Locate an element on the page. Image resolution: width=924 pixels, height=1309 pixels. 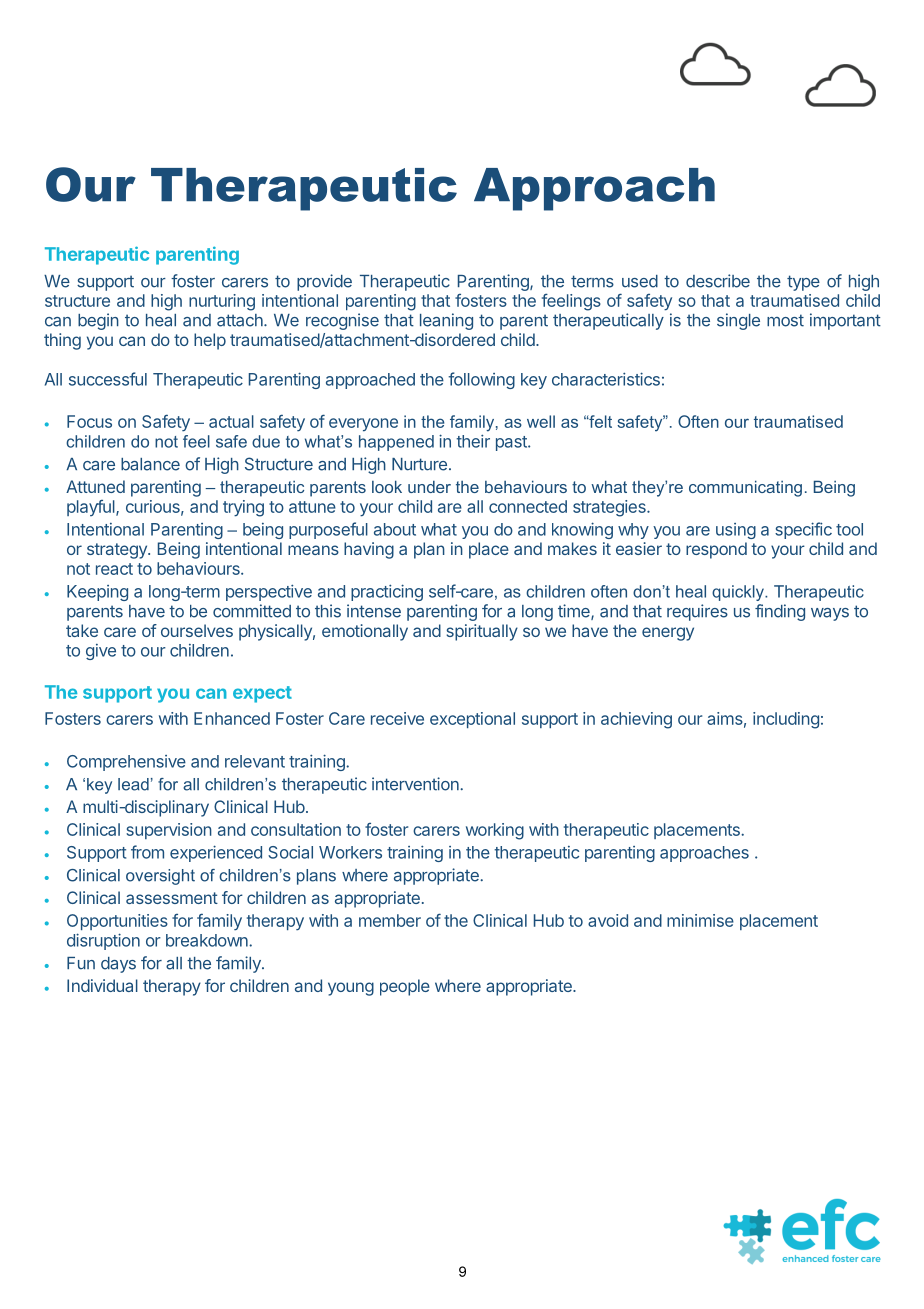
using is located at coordinates (736, 531).
